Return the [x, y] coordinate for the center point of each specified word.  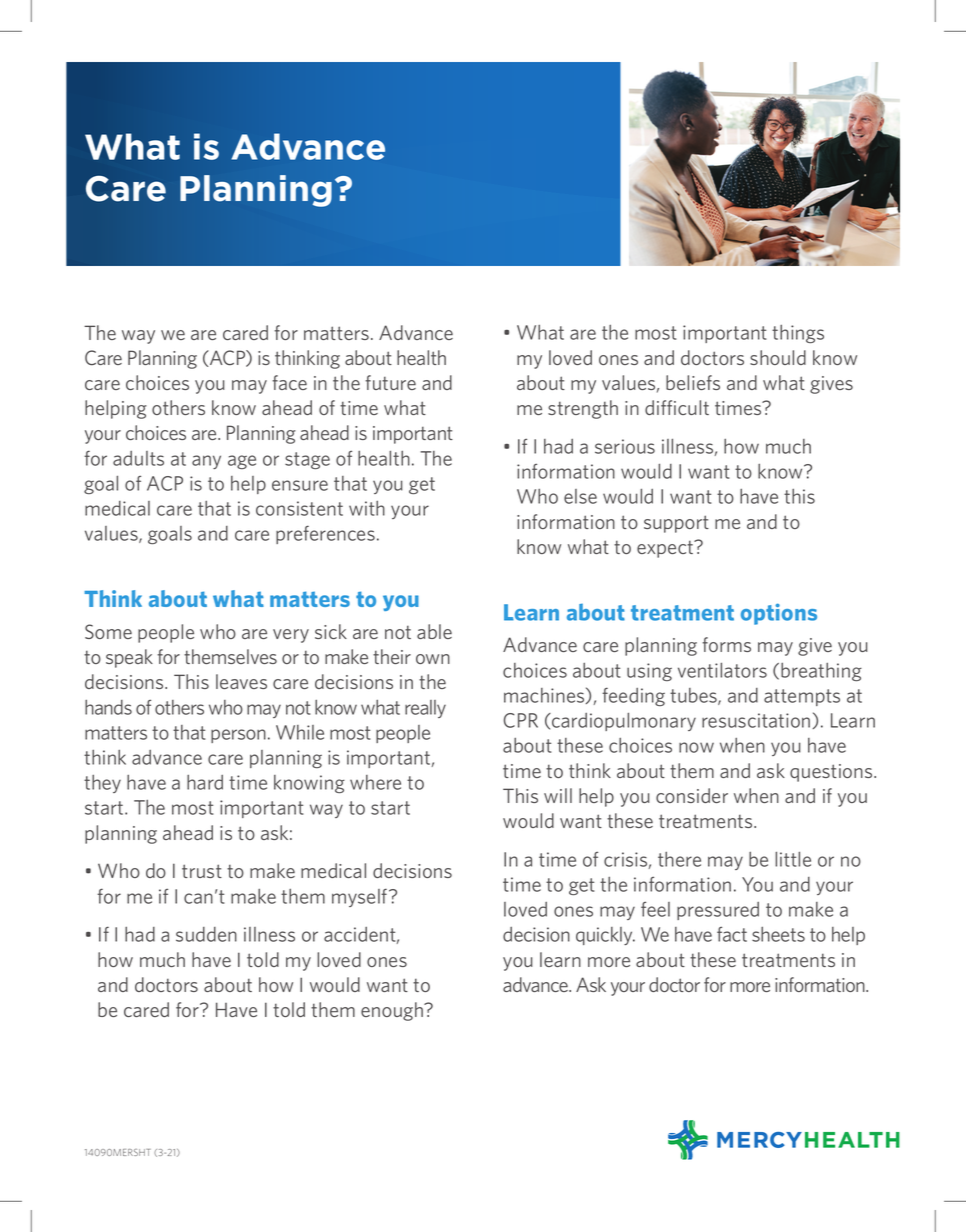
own [433, 659]
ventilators [722, 670]
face [289, 382]
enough [393, 1011]
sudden [206, 934]
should [778, 357]
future [390, 382]
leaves [241, 681]
